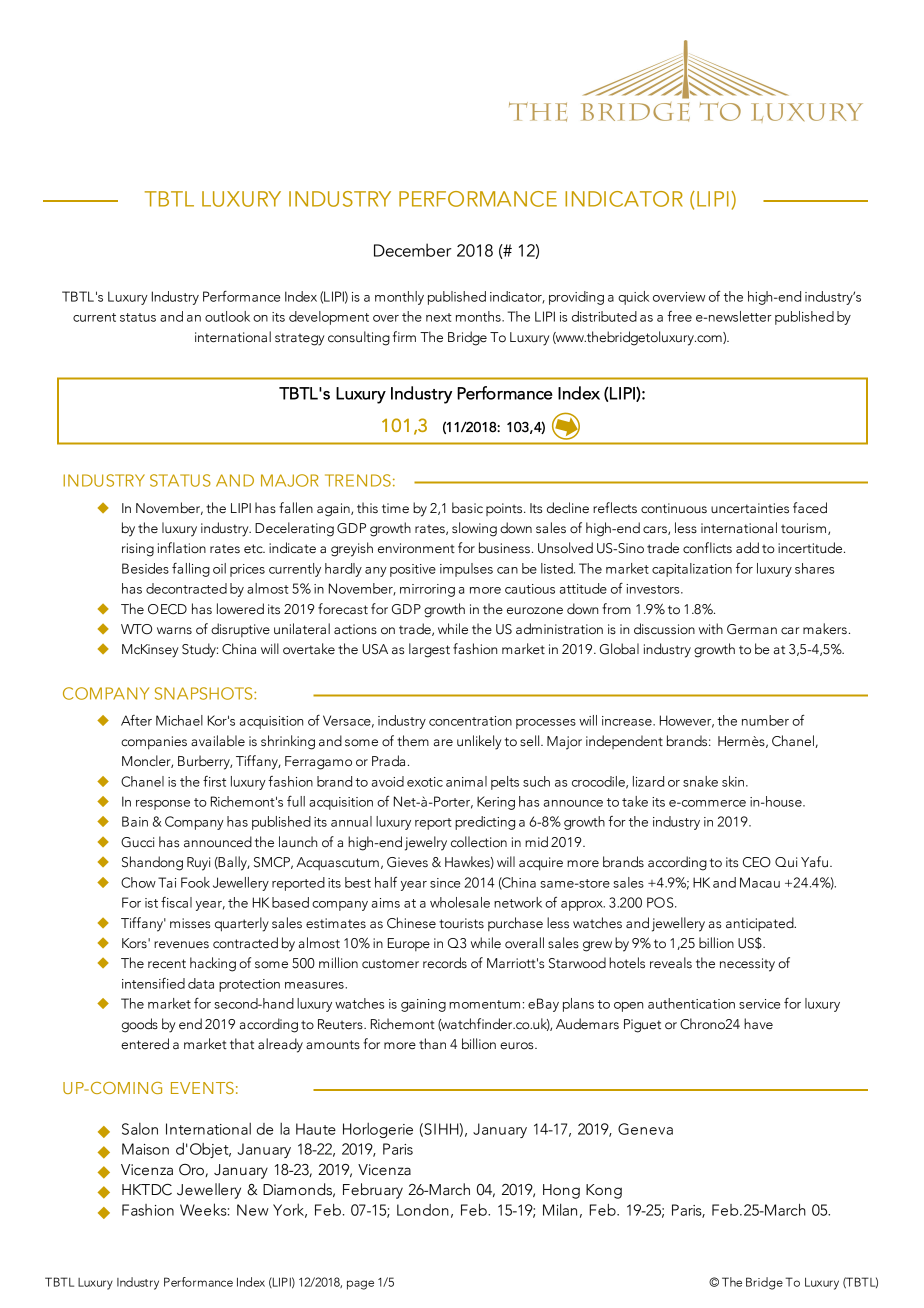 The height and width of the image is (1308, 924). Describe the element at coordinates (759, 1004) in the image. I see `service` at that location.
